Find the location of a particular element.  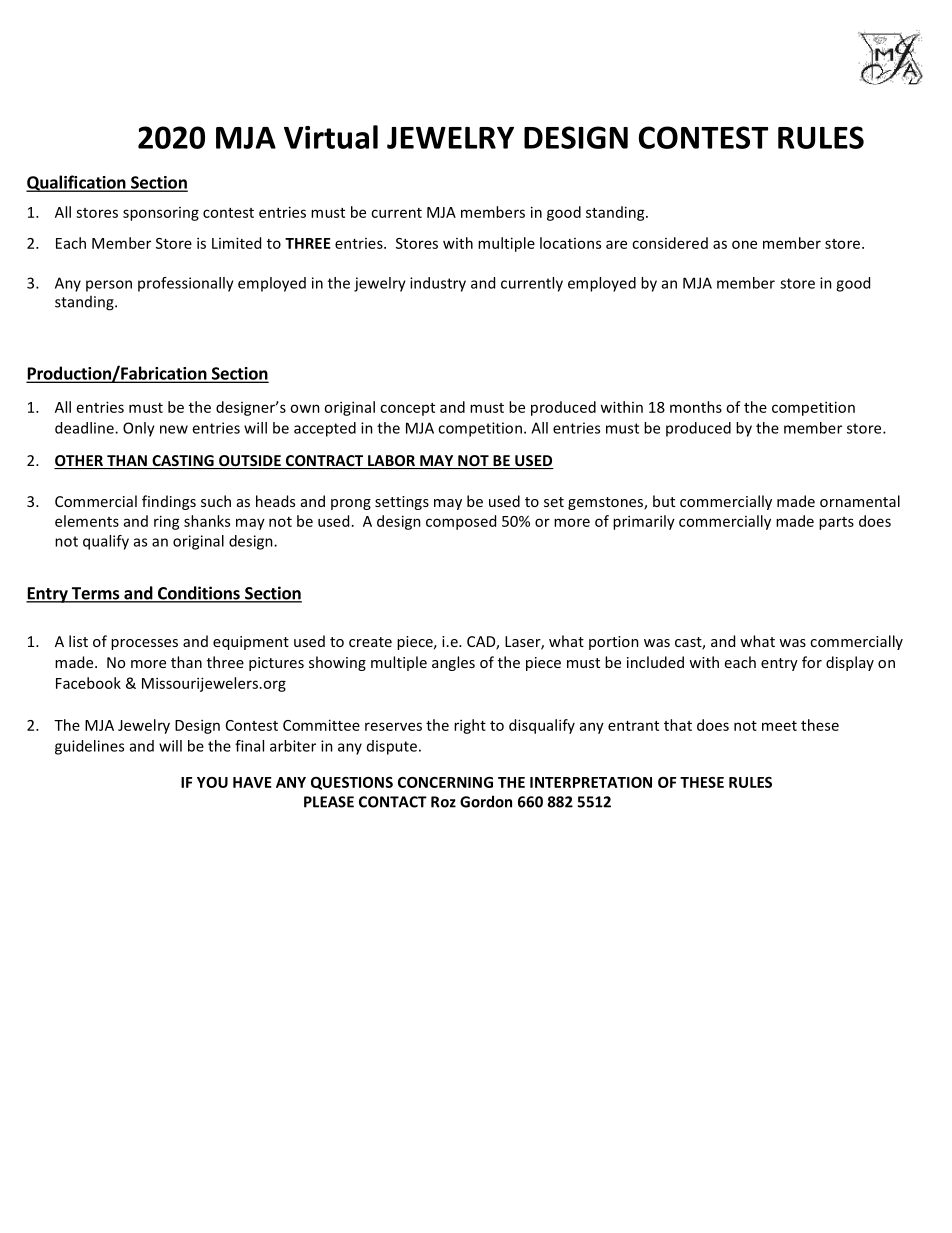

new is located at coordinates (174, 429).
